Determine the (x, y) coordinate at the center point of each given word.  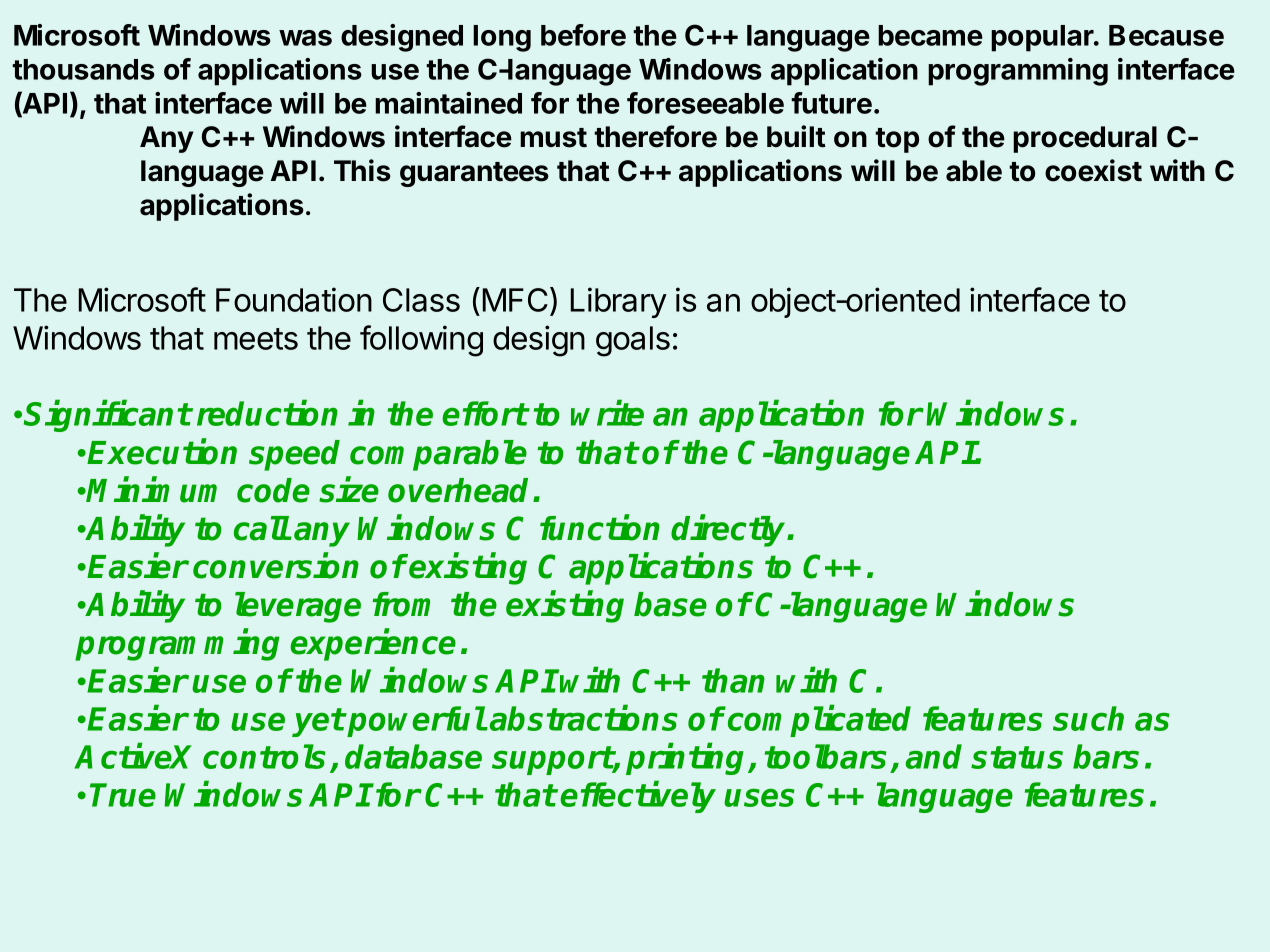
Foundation (294, 299)
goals (633, 341)
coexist (1093, 170)
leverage (298, 607)
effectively (638, 797)
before (583, 35)
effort (485, 413)
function (600, 528)
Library (619, 302)
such (1088, 718)
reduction (267, 413)
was (305, 38)
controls (264, 756)
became (930, 35)
